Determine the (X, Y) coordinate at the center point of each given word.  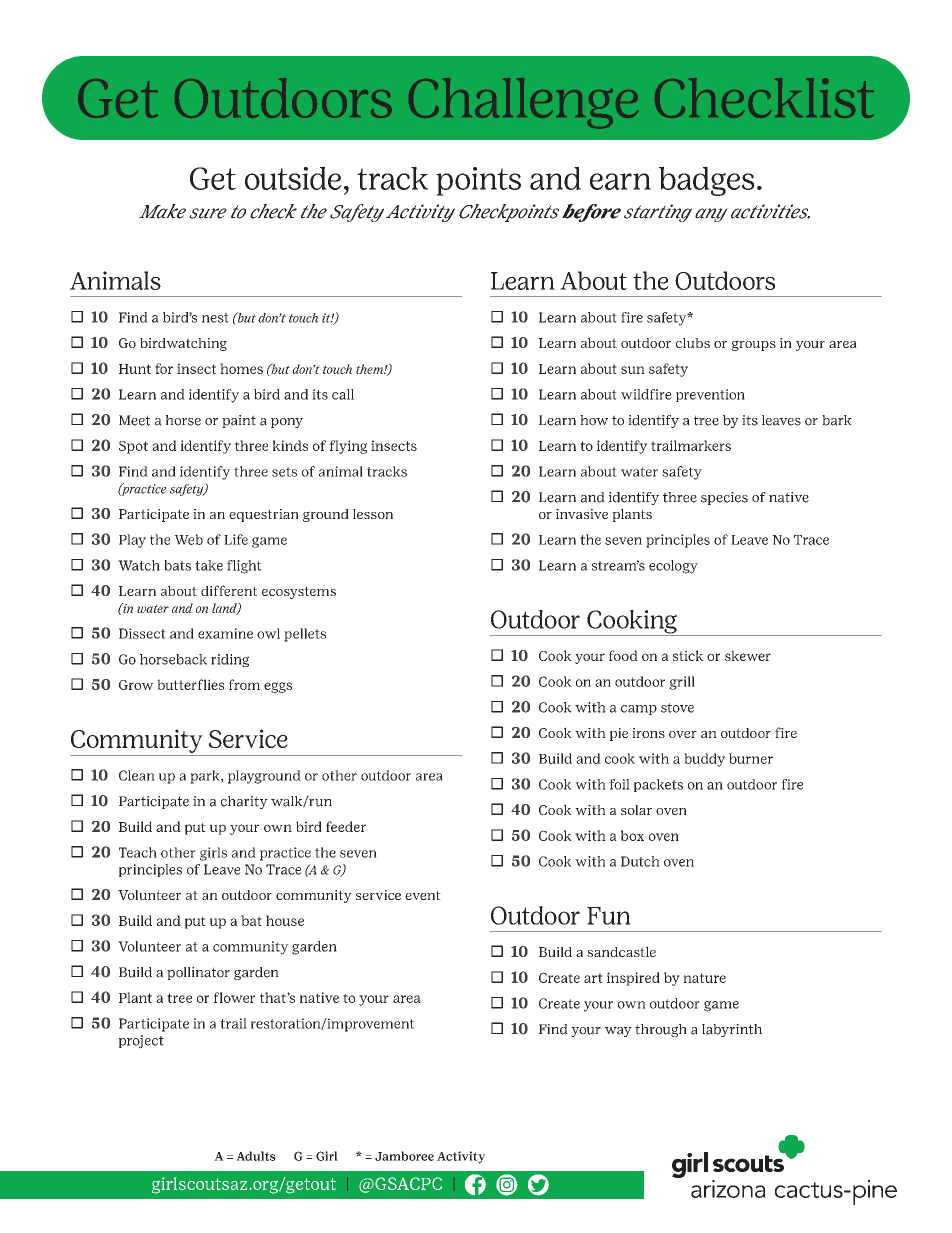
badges (707, 181)
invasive (582, 514)
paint (239, 421)
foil (619, 784)
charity (244, 802)
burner (751, 758)
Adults (256, 1156)
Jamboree (404, 1156)
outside (293, 178)
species (724, 498)
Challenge (523, 103)
